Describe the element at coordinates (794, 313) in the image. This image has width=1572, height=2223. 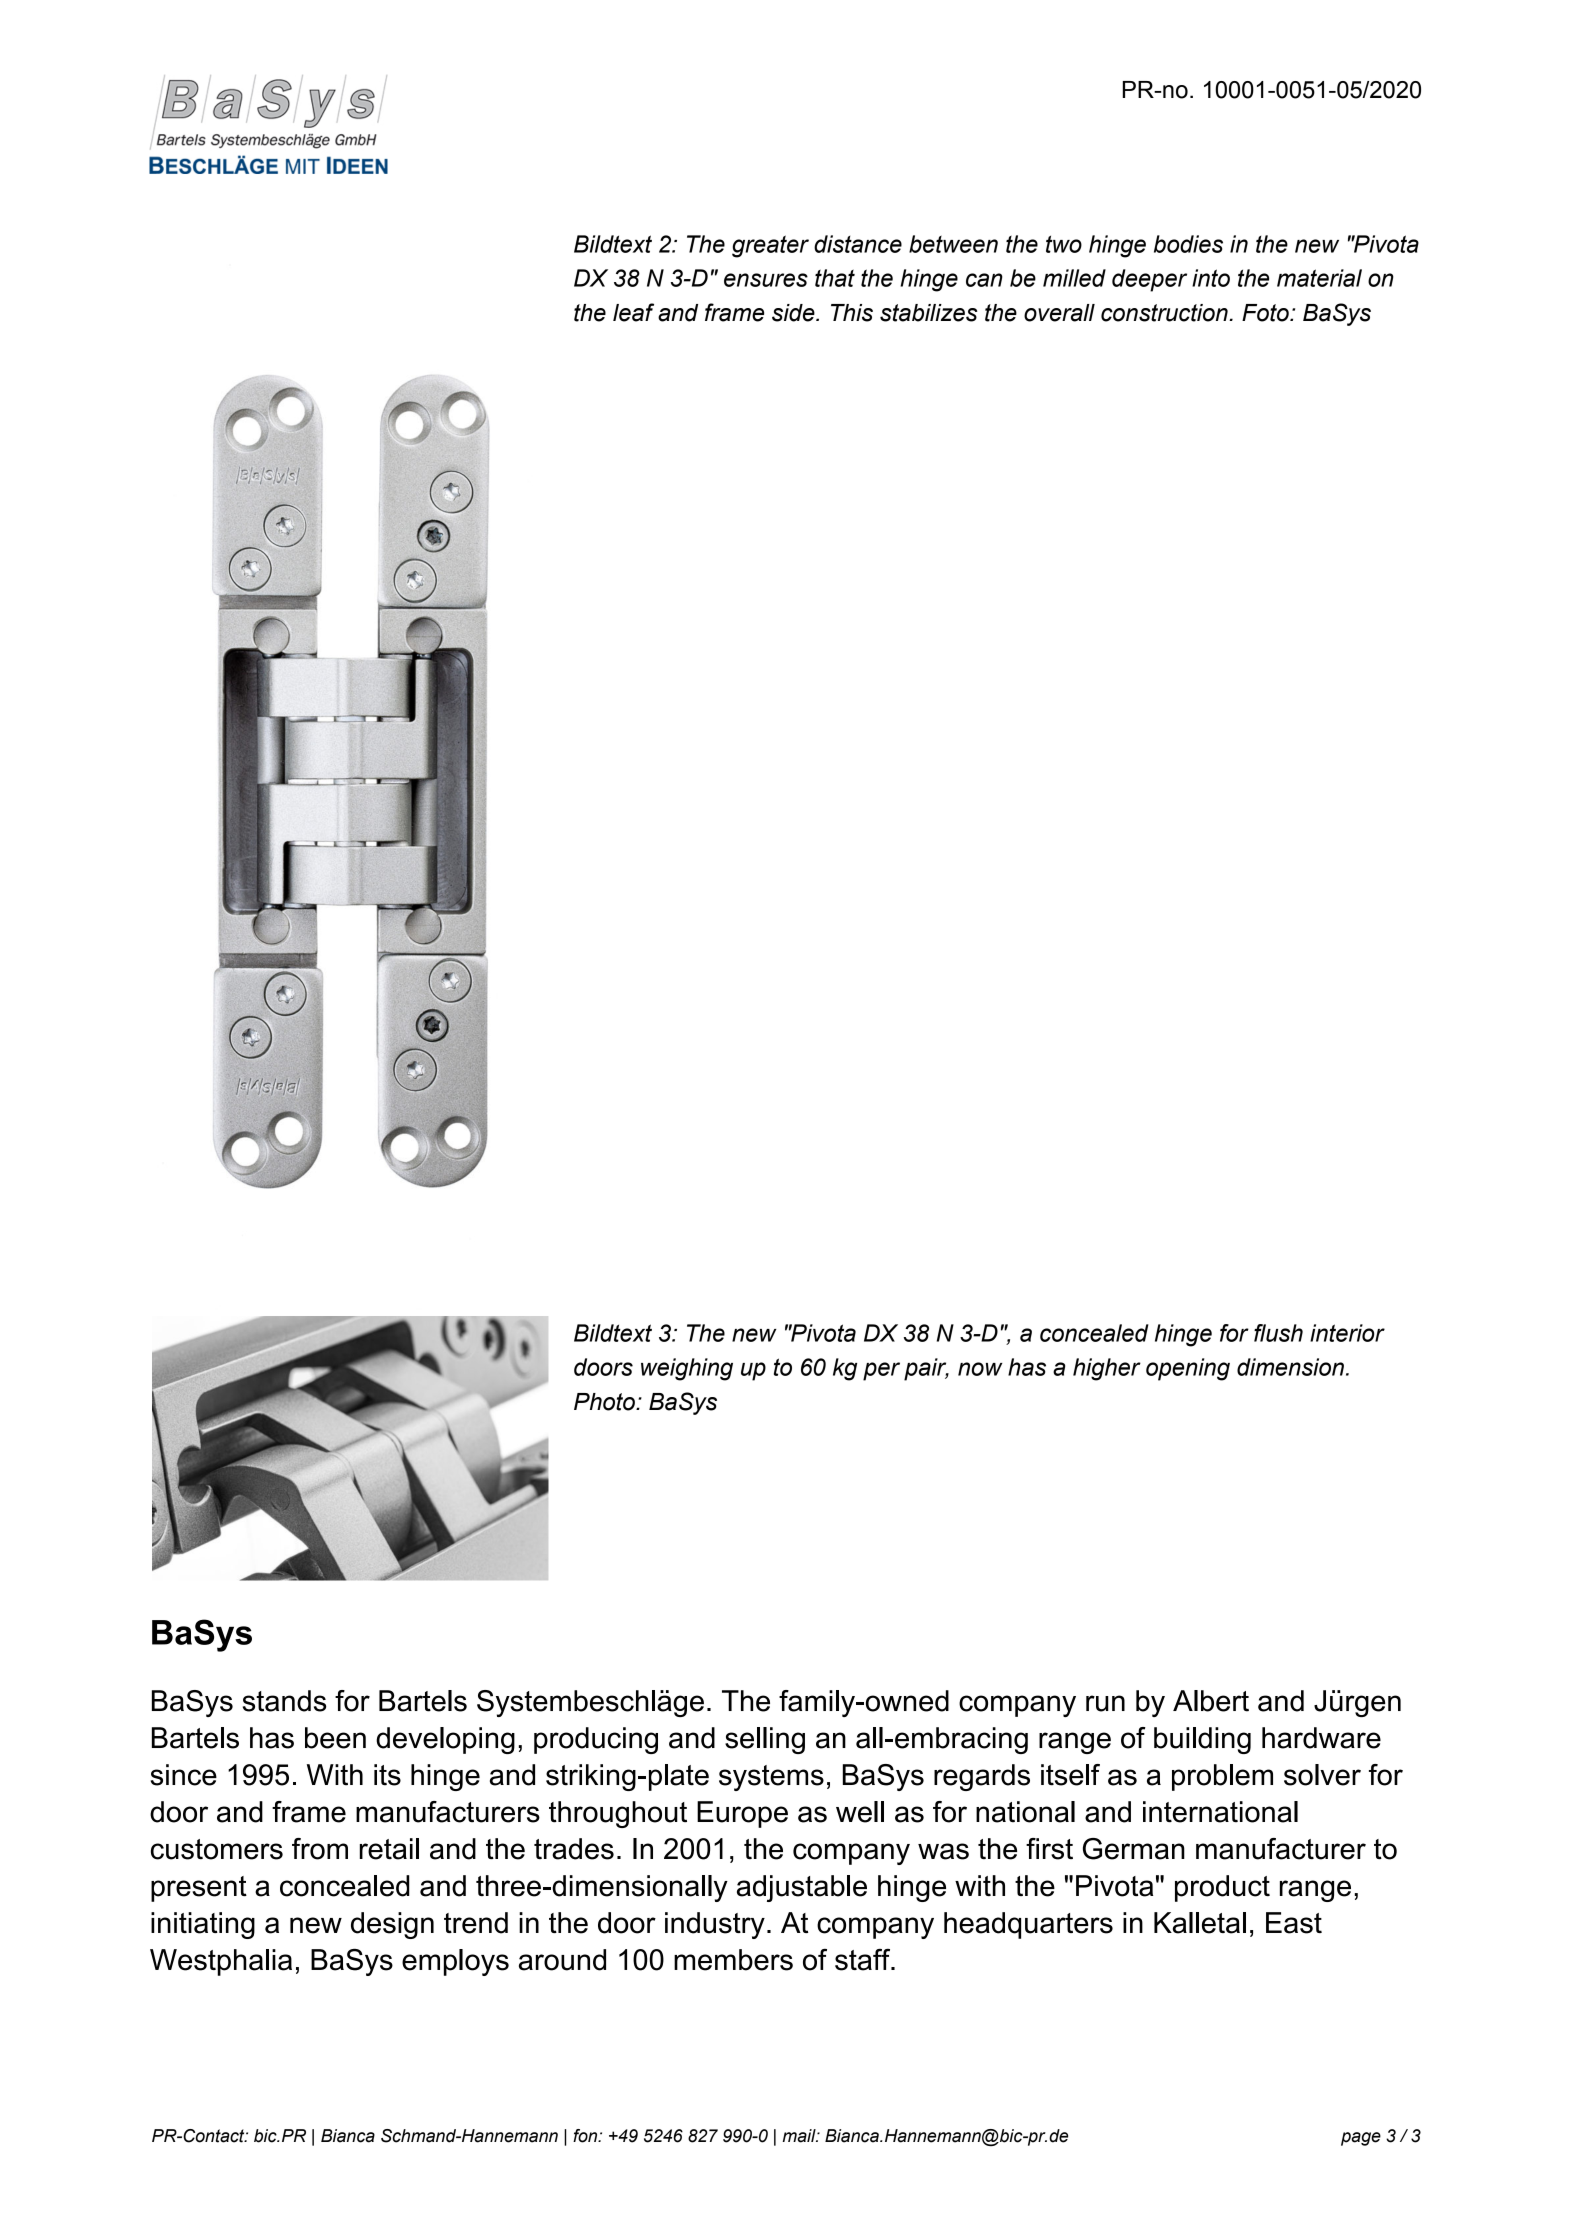
I see `side` at that location.
